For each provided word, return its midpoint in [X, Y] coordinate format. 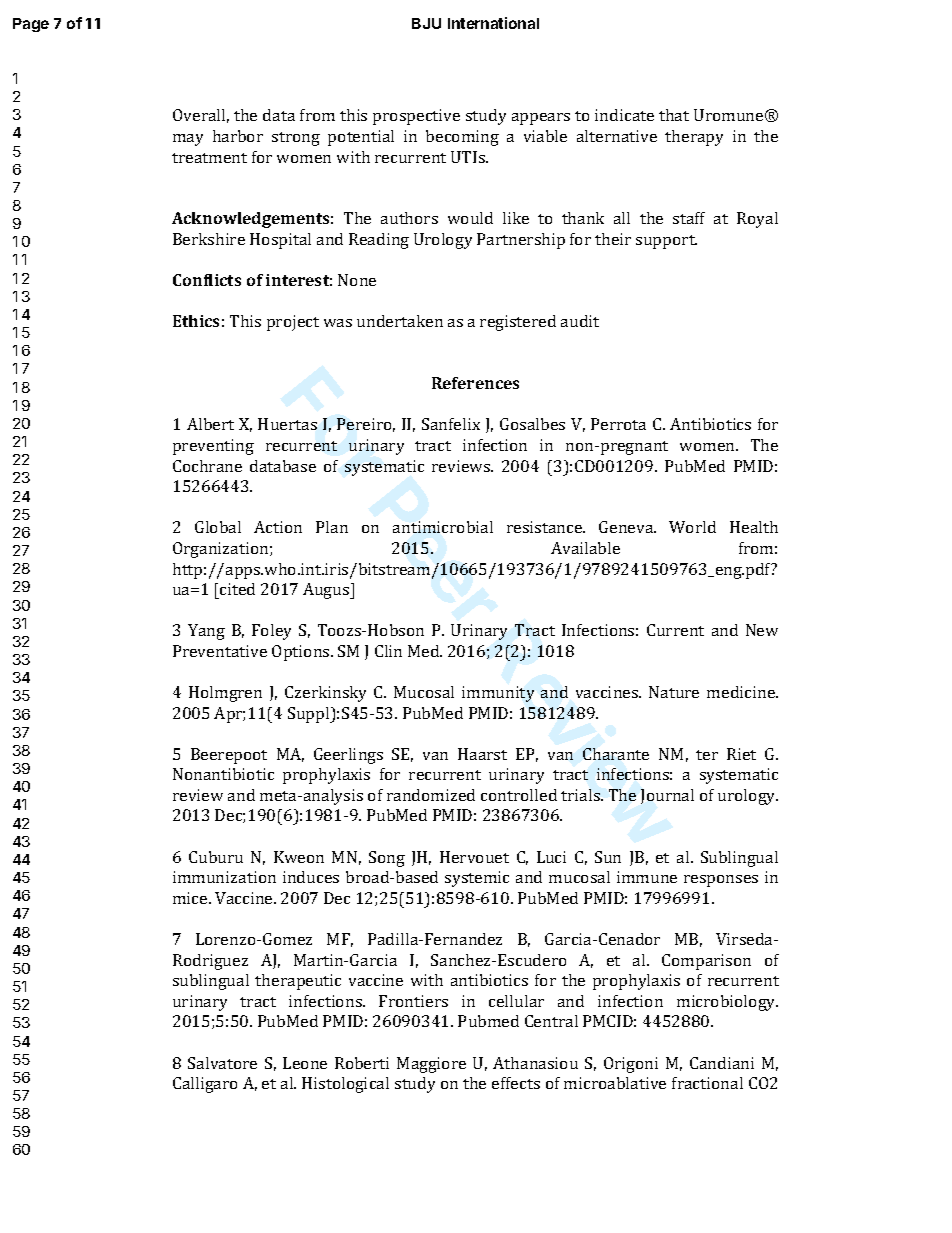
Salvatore [222, 1063]
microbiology [727, 1003]
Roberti [362, 1063]
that [674, 115]
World [692, 527]
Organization [222, 550]
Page [31, 25]
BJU [426, 23]
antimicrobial [443, 527]
